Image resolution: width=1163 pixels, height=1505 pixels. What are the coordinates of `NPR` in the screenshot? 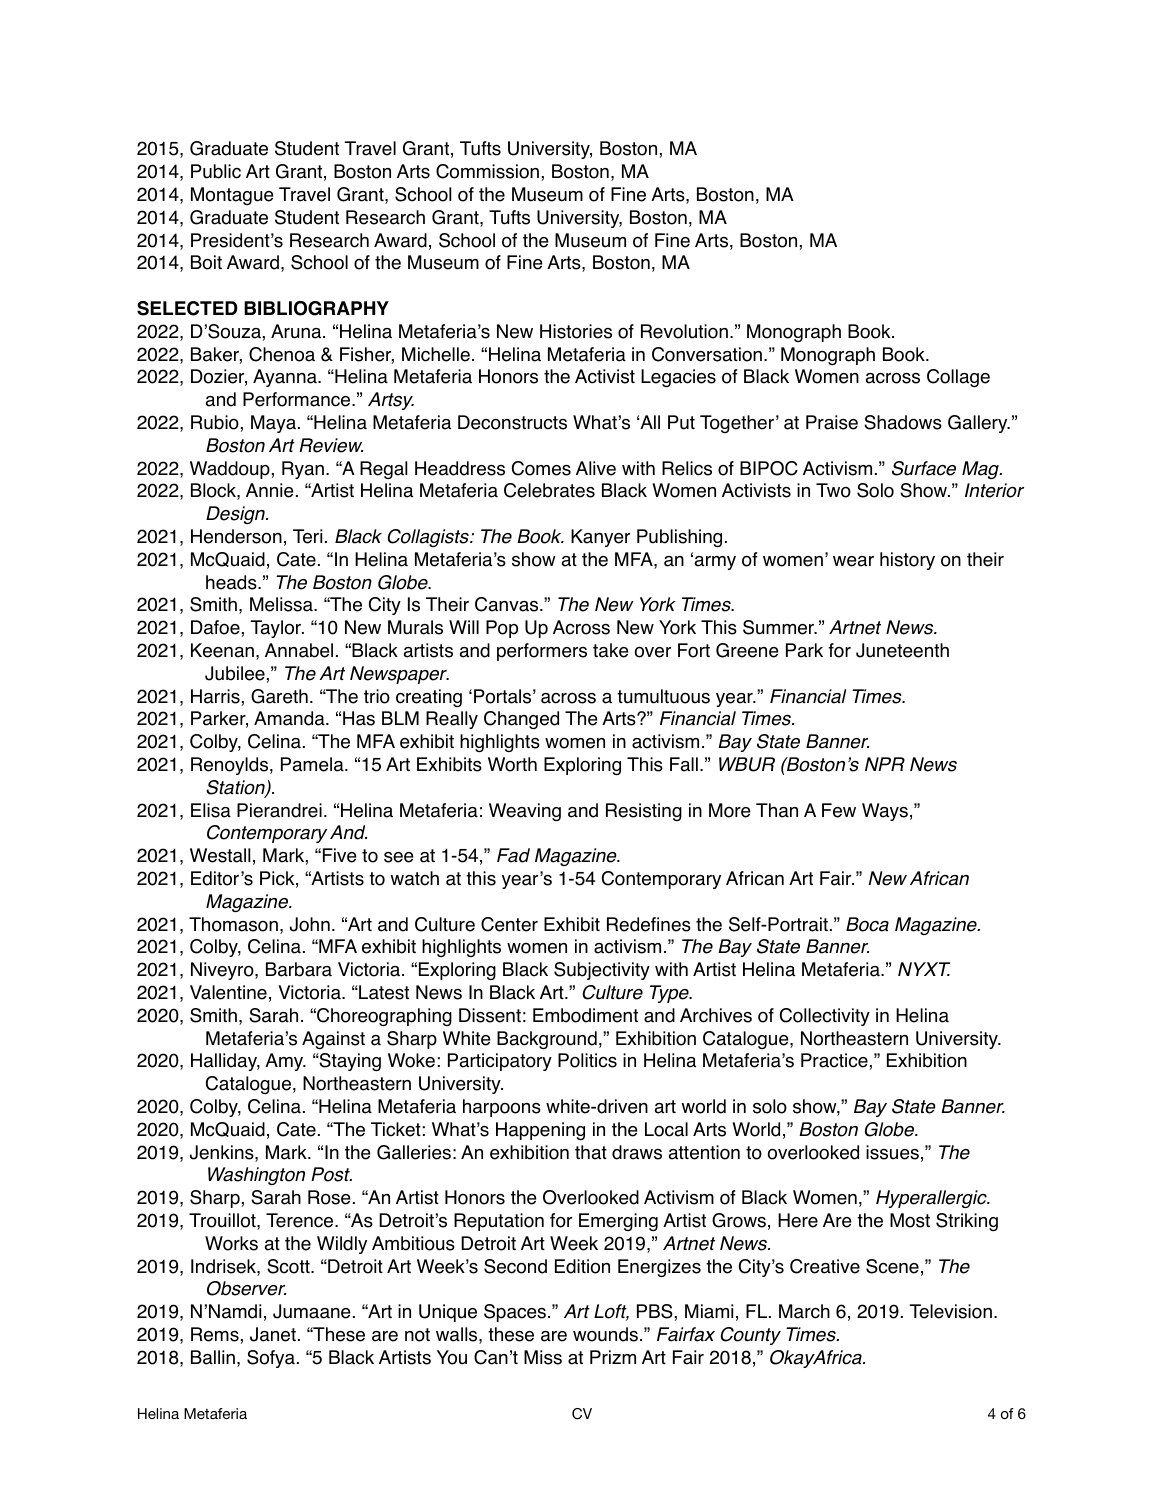 It's located at (885, 764).
